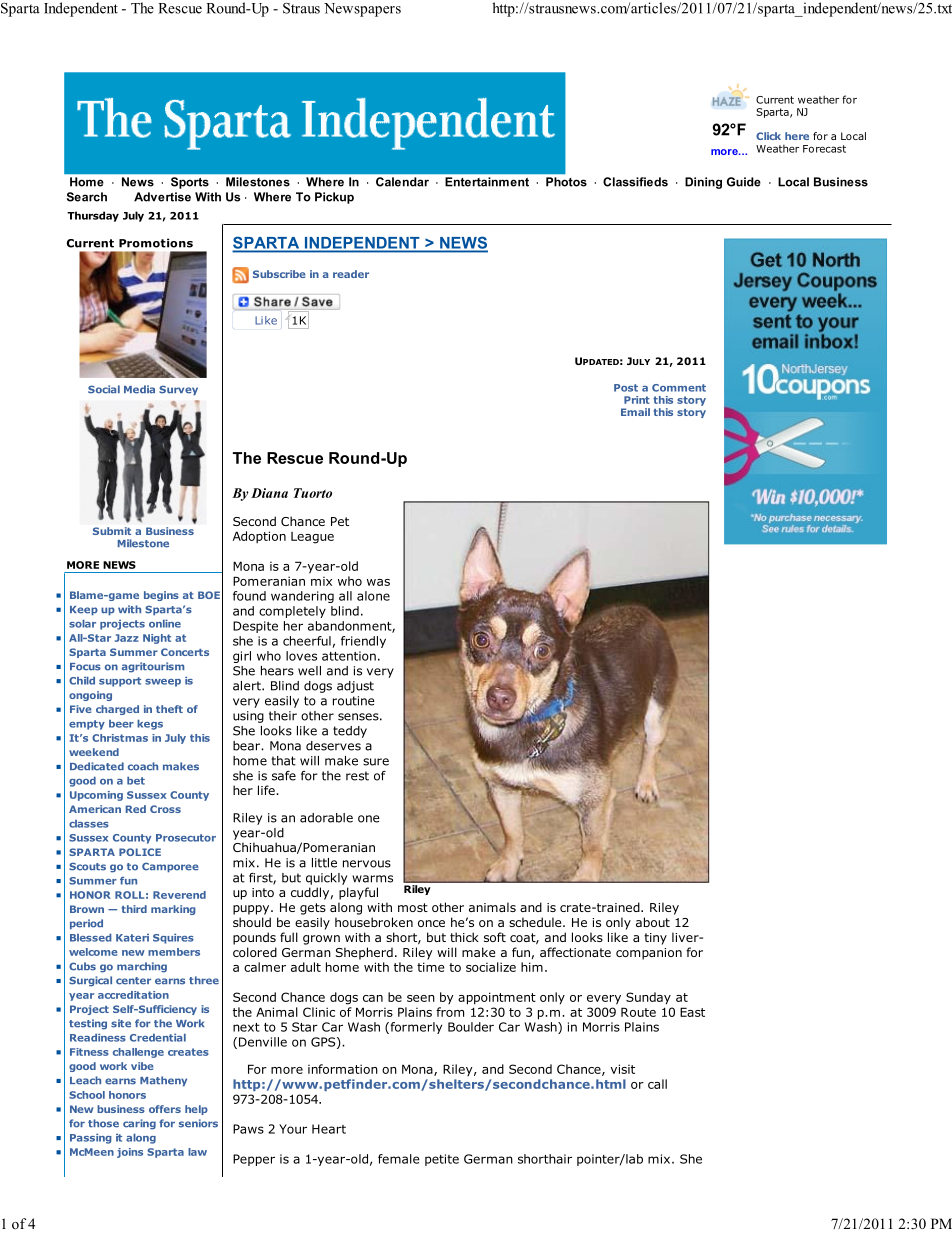  I want to click on Entertainment, so click(487, 182).
